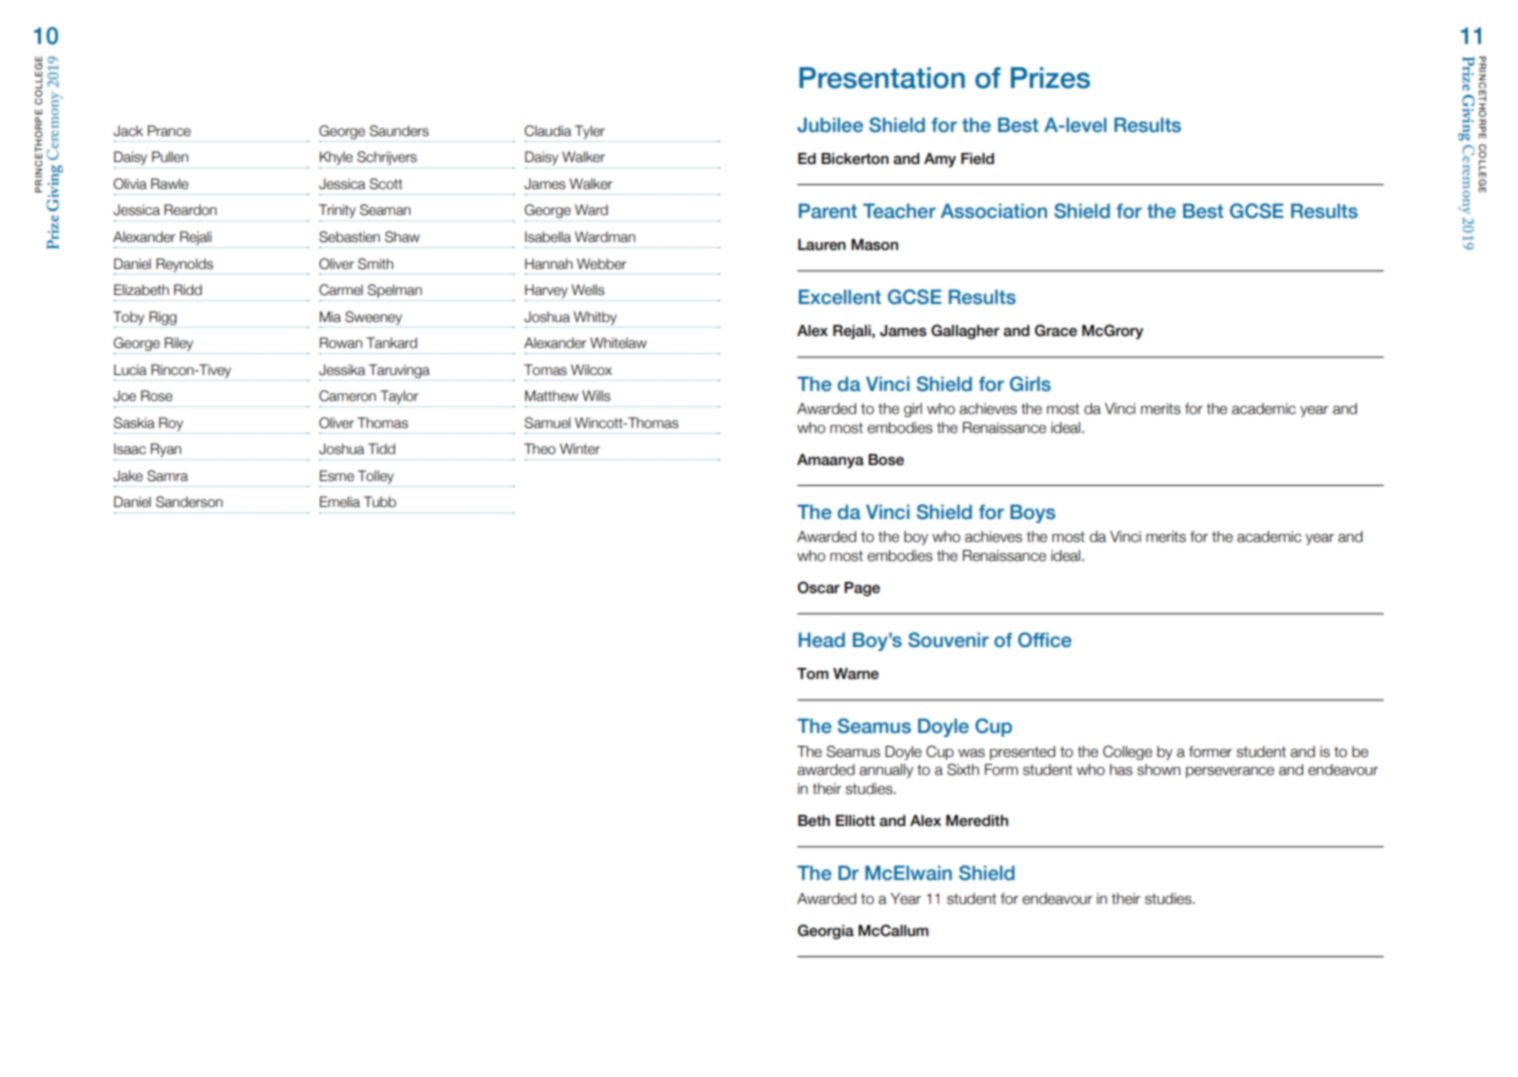 This screenshot has width=1518, height=1077. I want to click on Grace, so click(1056, 330).
